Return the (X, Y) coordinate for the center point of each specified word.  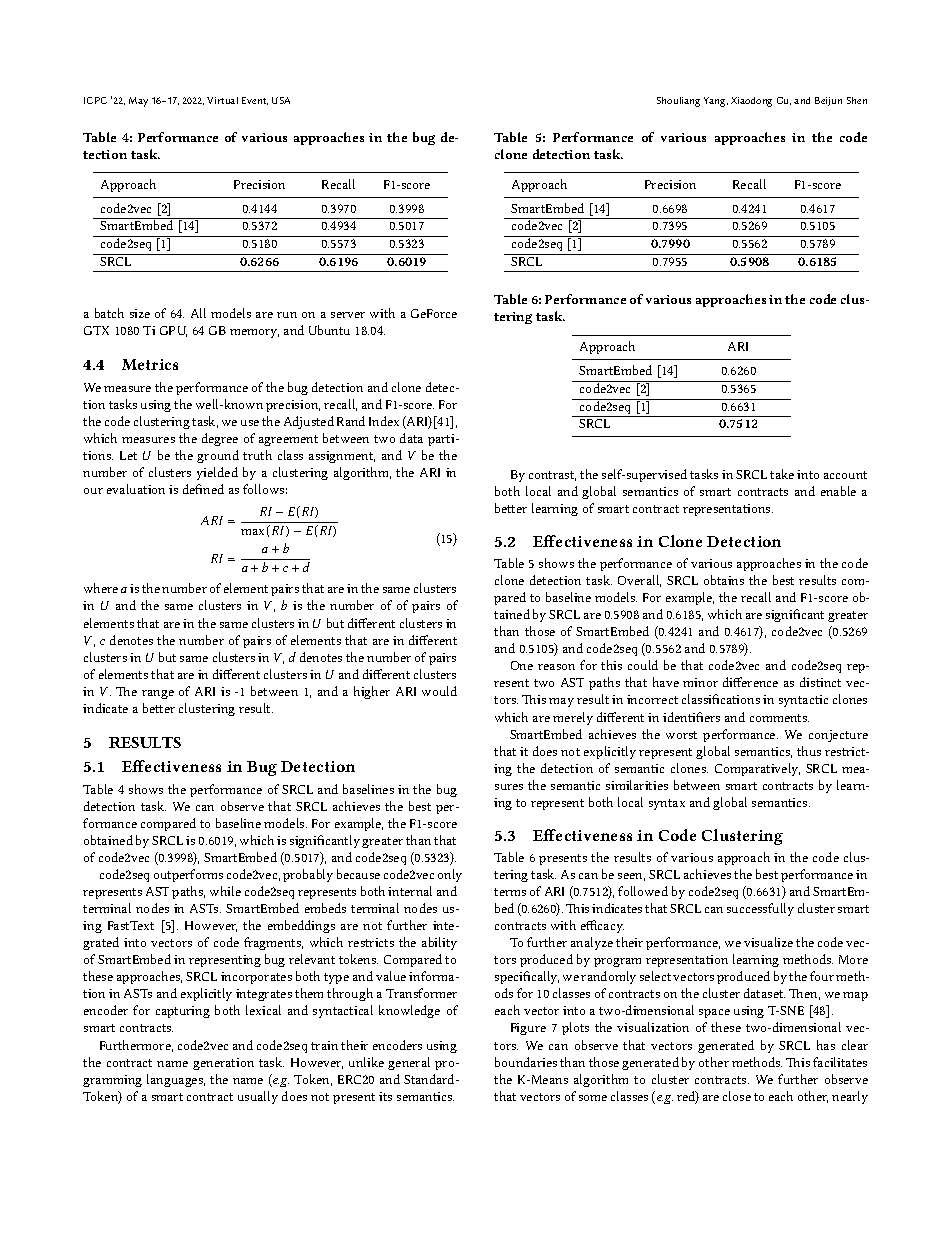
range (158, 694)
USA (281, 100)
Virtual (222, 100)
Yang (716, 102)
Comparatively (757, 769)
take (782, 474)
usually (258, 1097)
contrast (552, 476)
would (439, 691)
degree (220, 439)
